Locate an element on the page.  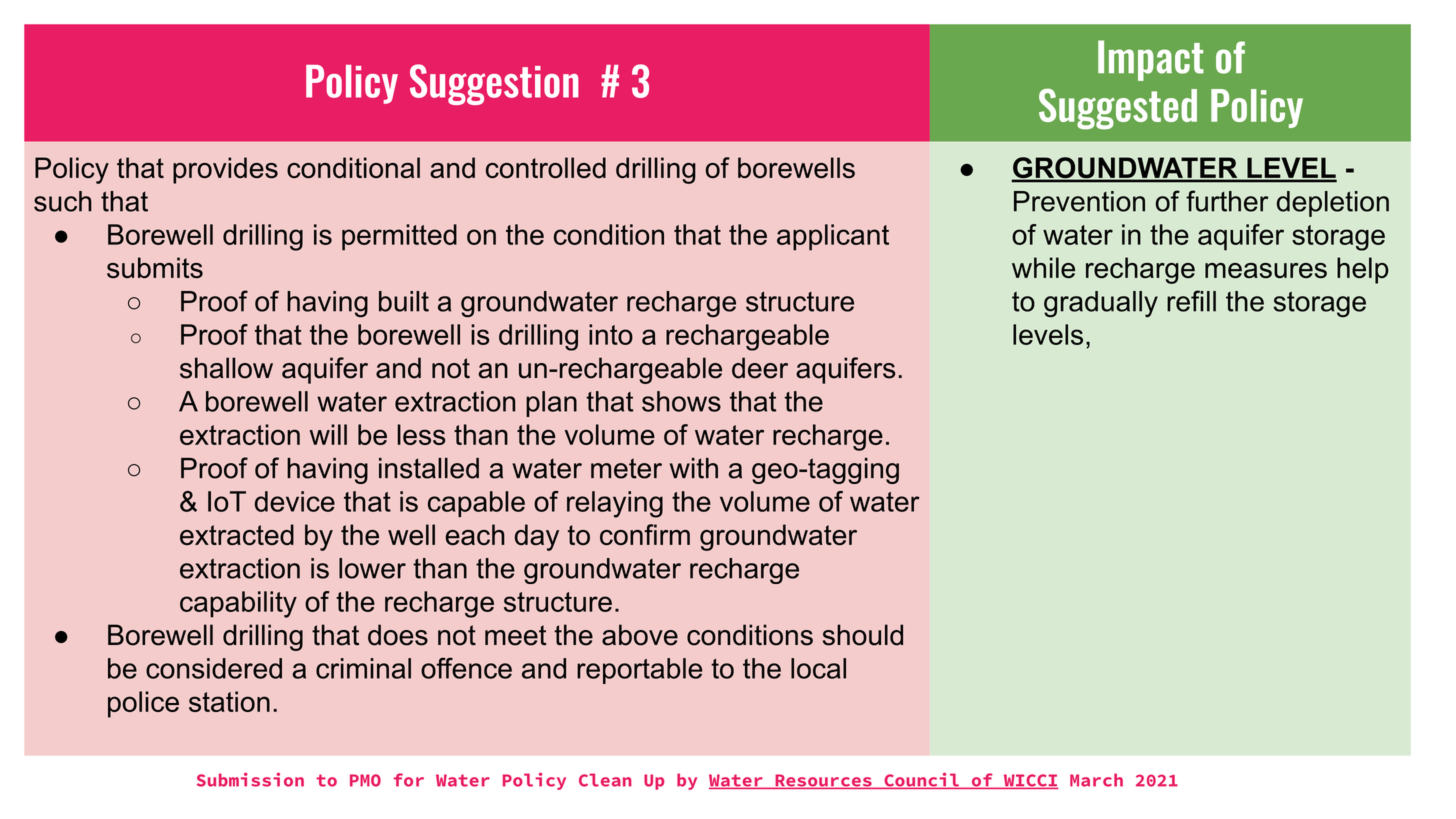
Suggestion is located at coordinates (494, 84).
